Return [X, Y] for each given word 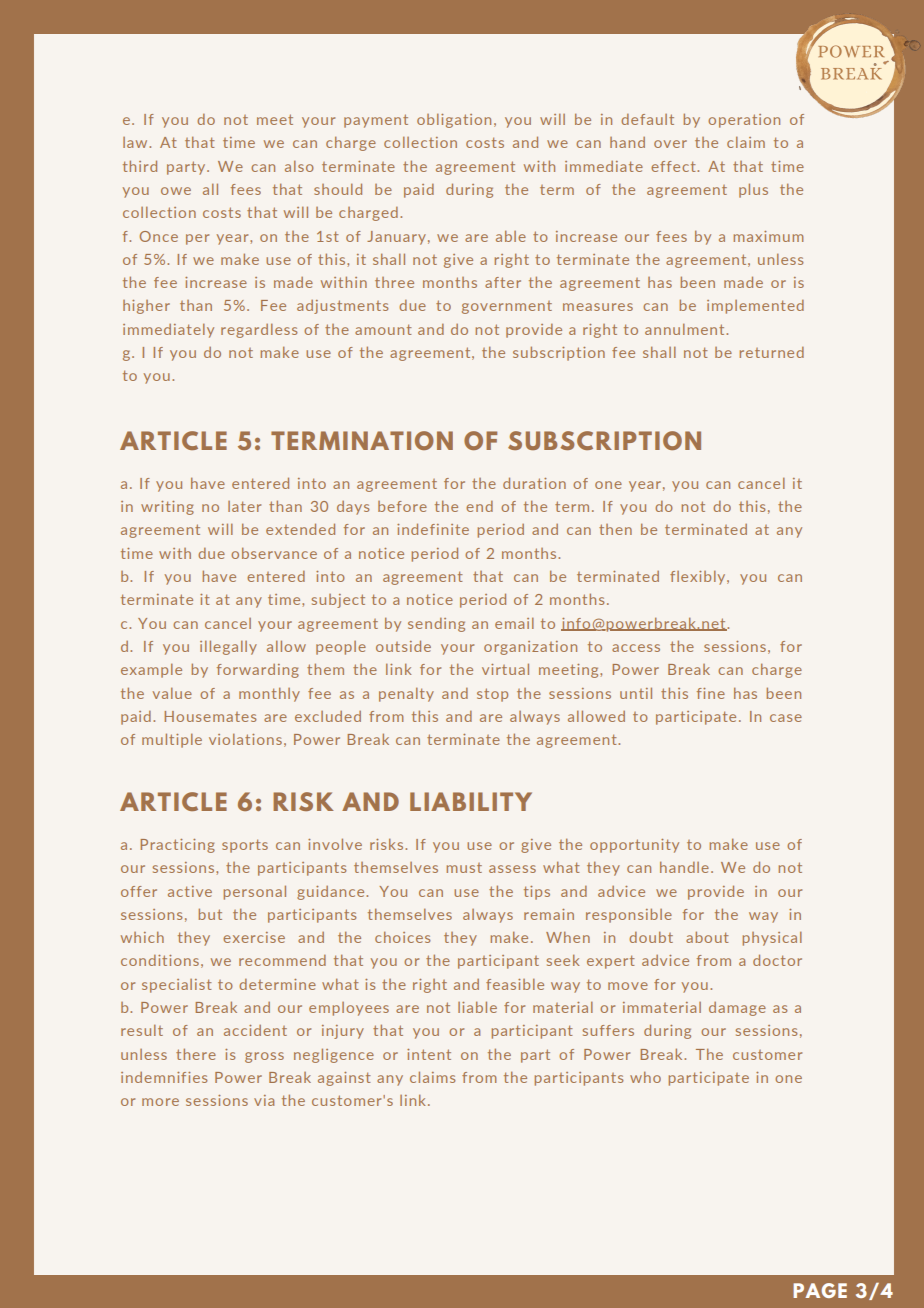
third [140, 166]
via [264, 1100]
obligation [454, 121]
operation [744, 121]
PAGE [820, 1290]
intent [429, 1054]
